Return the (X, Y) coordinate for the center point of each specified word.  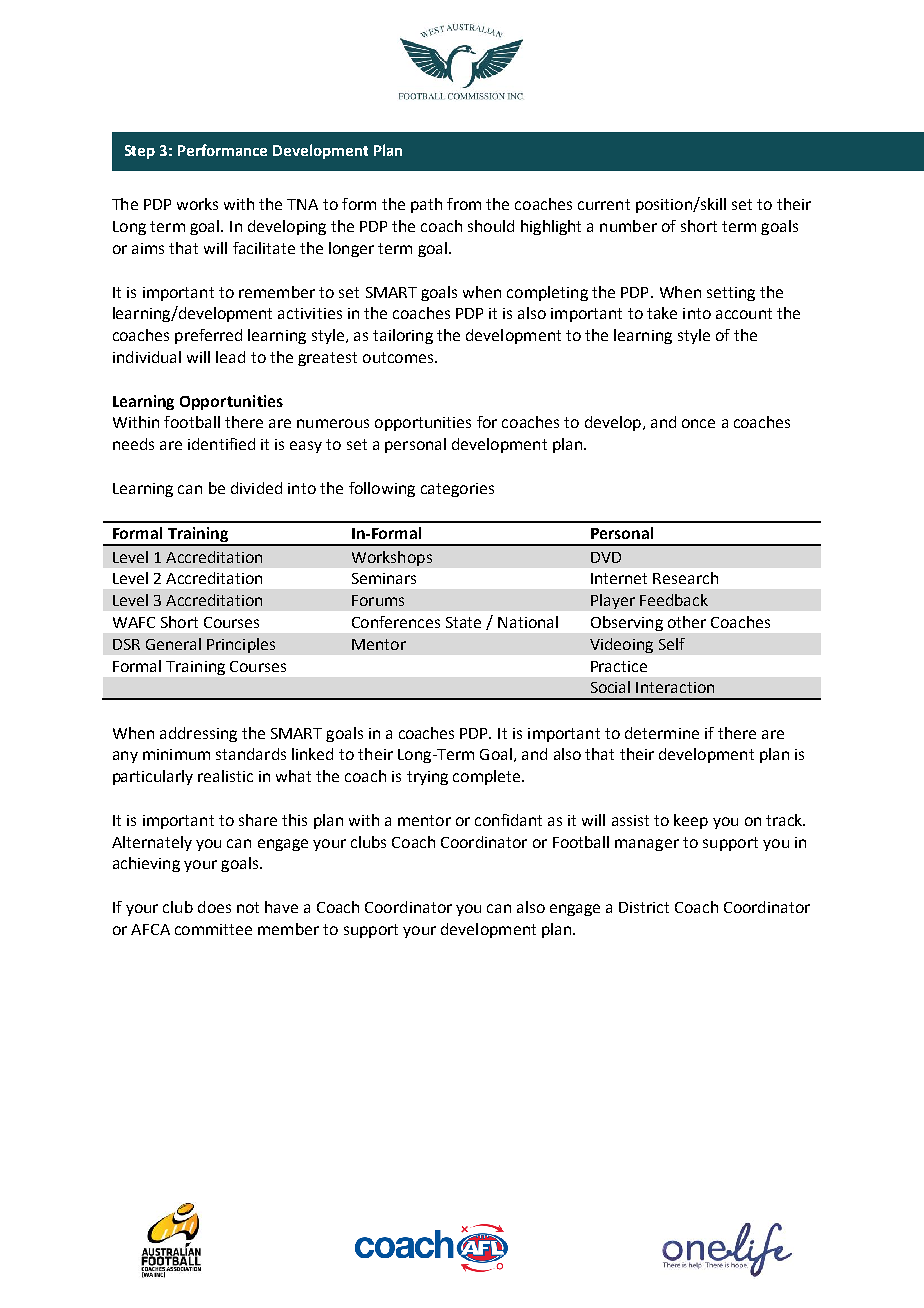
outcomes (399, 357)
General (173, 644)
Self (672, 644)
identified (221, 444)
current (604, 204)
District (644, 907)
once (698, 423)
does (214, 907)
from (464, 204)
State (463, 622)
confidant (508, 820)
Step (140, 152)
